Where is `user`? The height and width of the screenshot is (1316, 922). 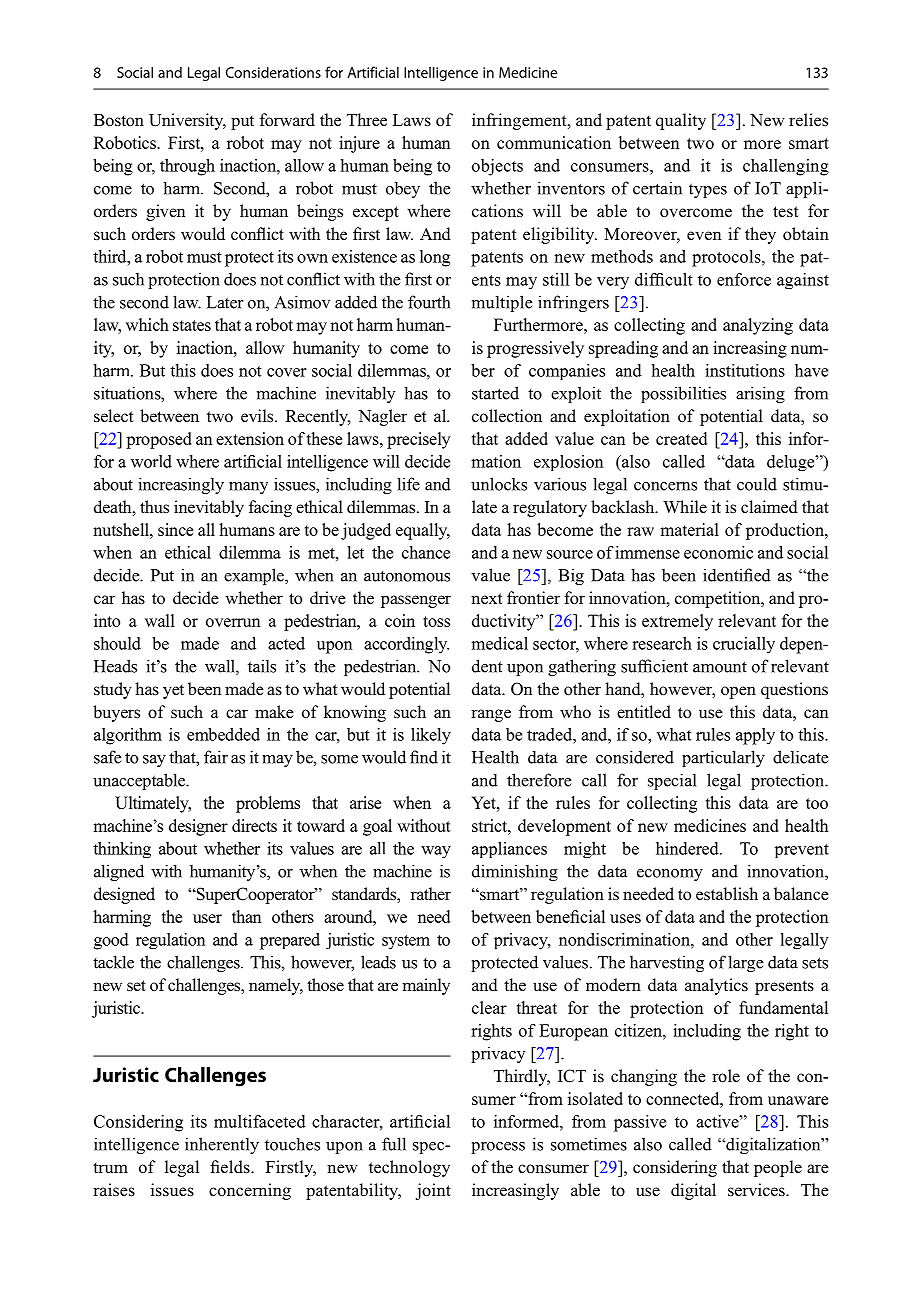 user is located at coordinates (207, 918).
